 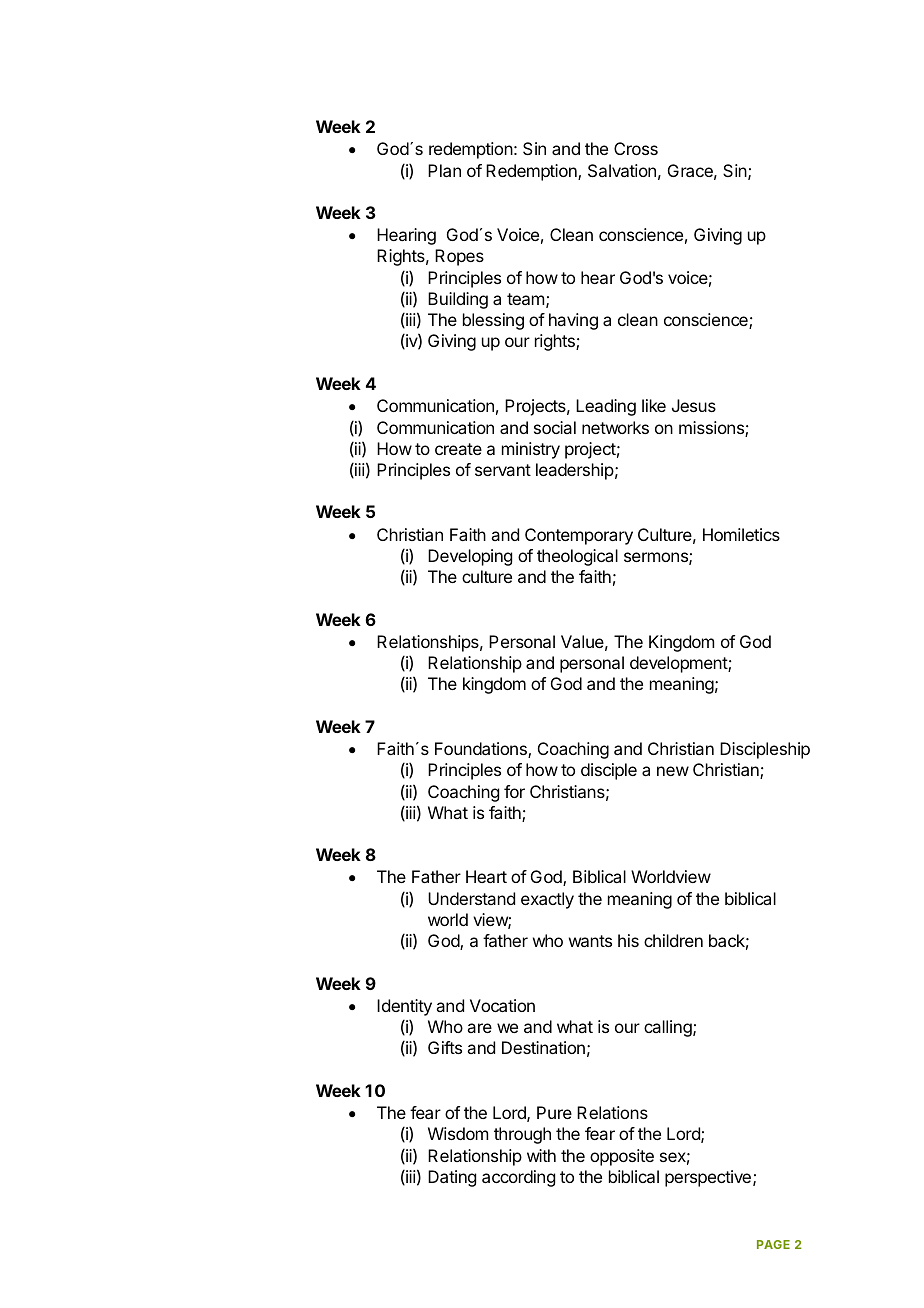 I want to click on development, so click(x=679, y=664).
